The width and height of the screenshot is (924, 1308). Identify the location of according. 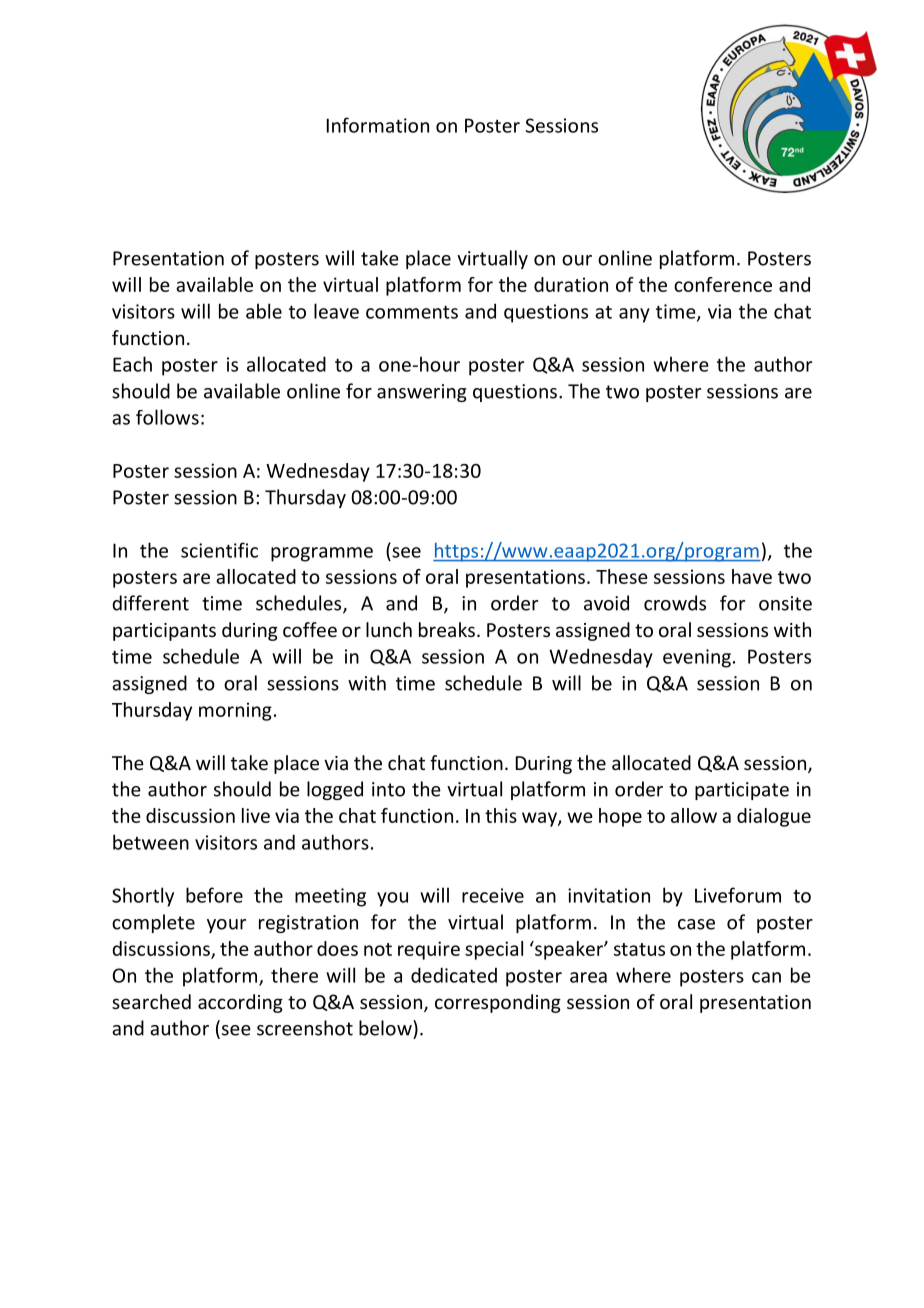
(240, 1003).
